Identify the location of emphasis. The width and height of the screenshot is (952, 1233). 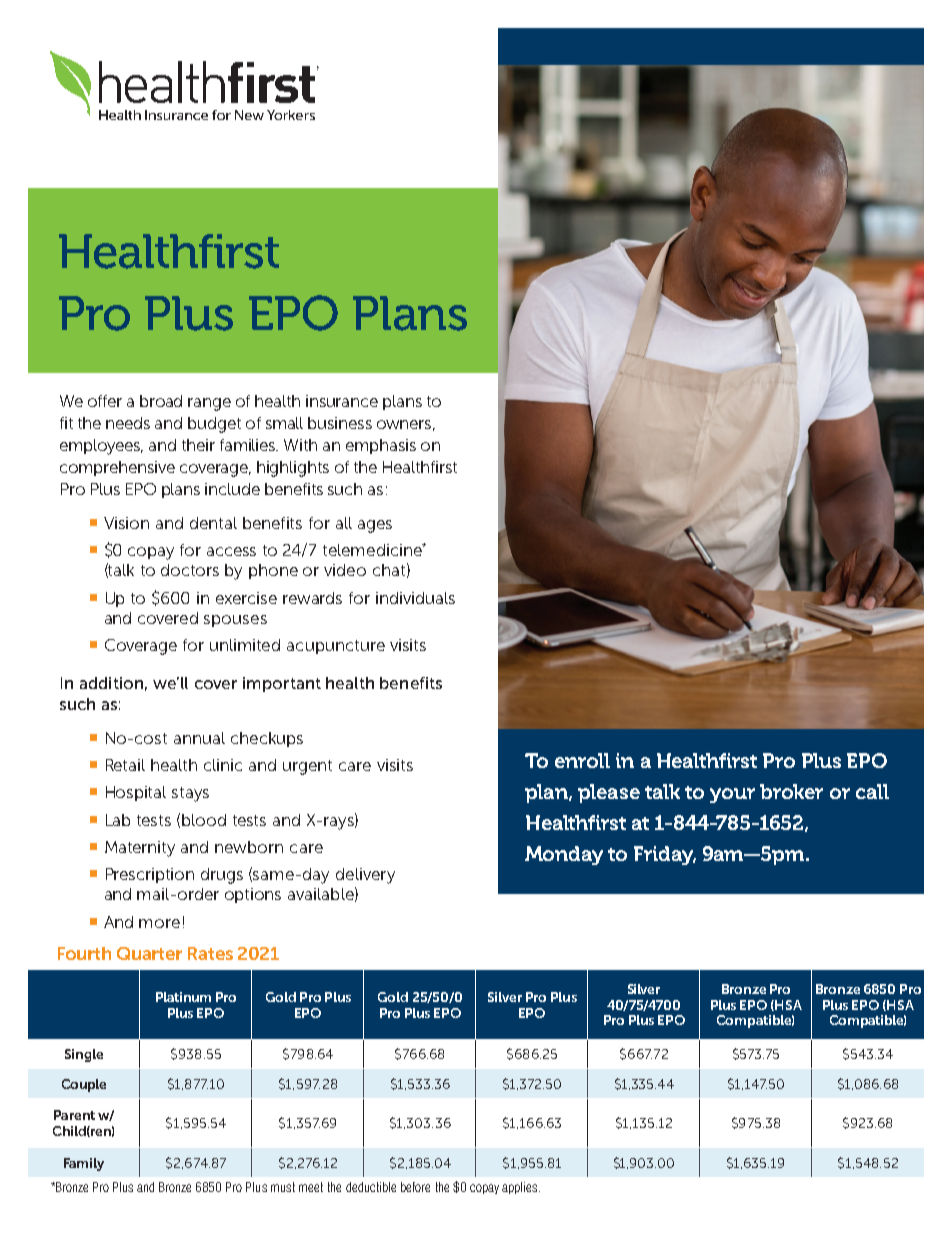
(381, 446).
